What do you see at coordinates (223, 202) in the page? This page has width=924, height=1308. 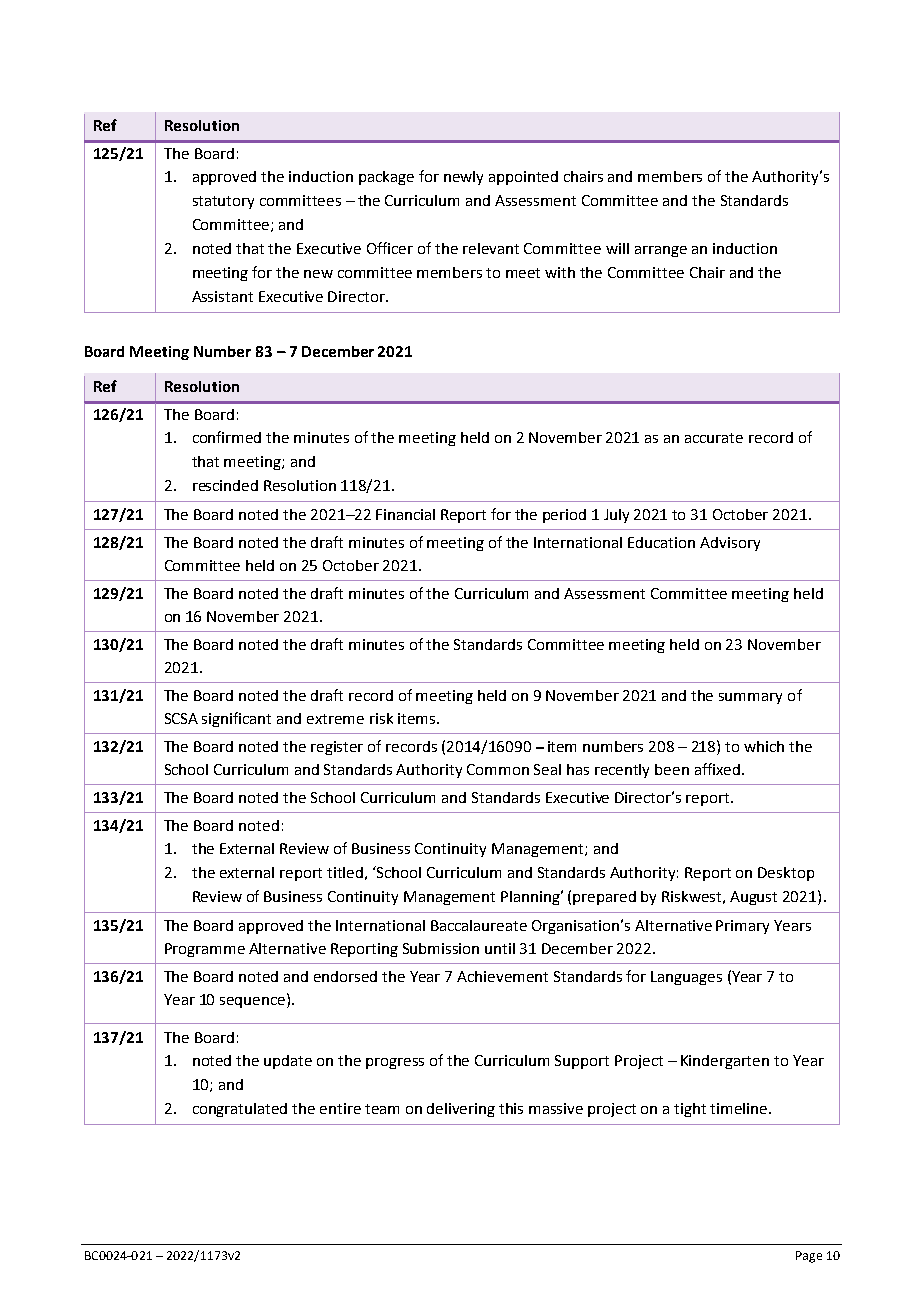 I see `statutory` at bounding box center [223, 202].
